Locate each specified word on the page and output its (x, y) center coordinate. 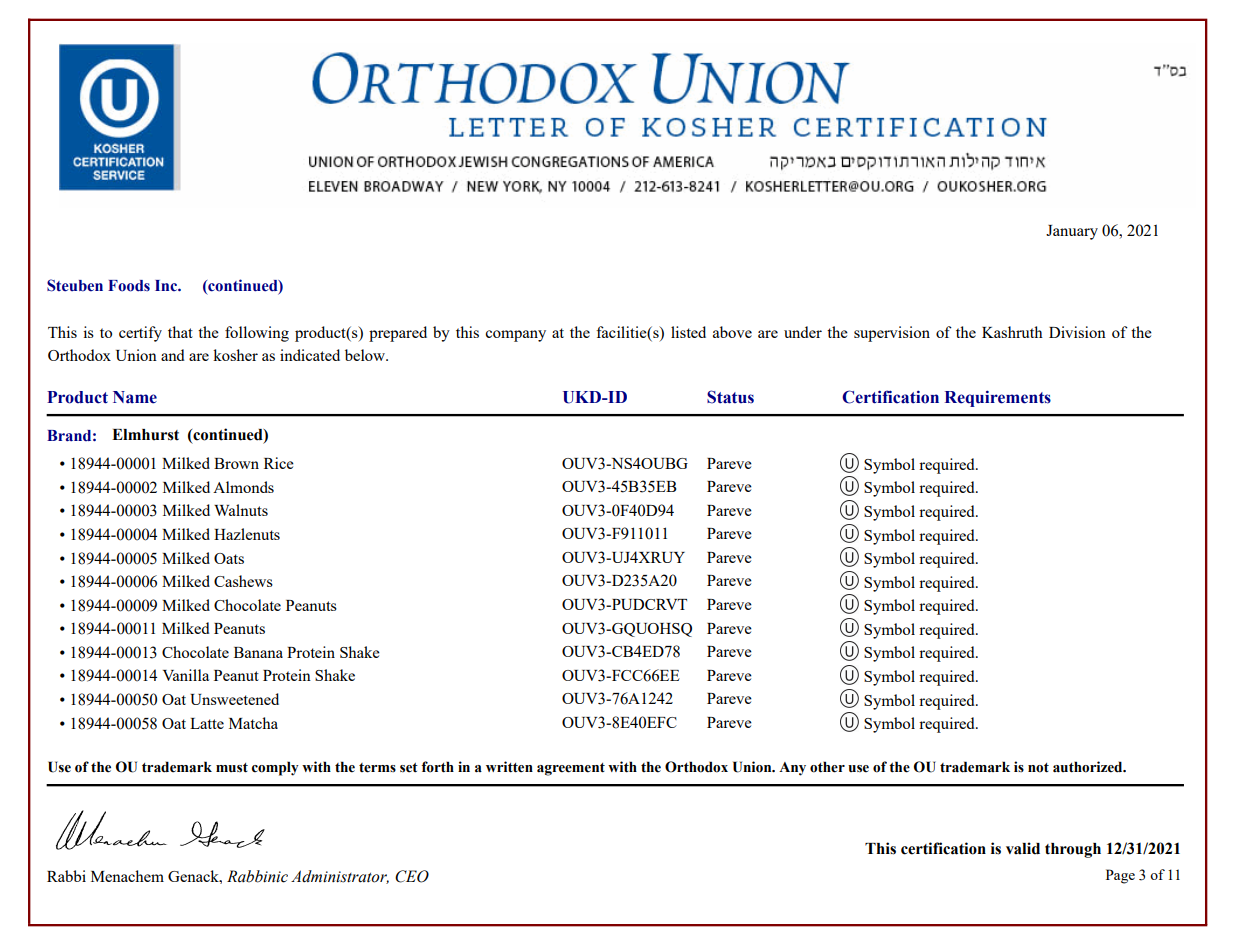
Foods (129, 286)
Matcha (253, 723)
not (1038, 768)
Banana (258, 652)
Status (730, 397)
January (1072, 232)
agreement (571, 769)
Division (1077, 332)
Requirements (998, 398)
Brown (236, 463)
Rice (279, 463)
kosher (235, 355)
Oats (229, 558)
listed (688, 332)
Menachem (127, 876)
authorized (1089, 767)
